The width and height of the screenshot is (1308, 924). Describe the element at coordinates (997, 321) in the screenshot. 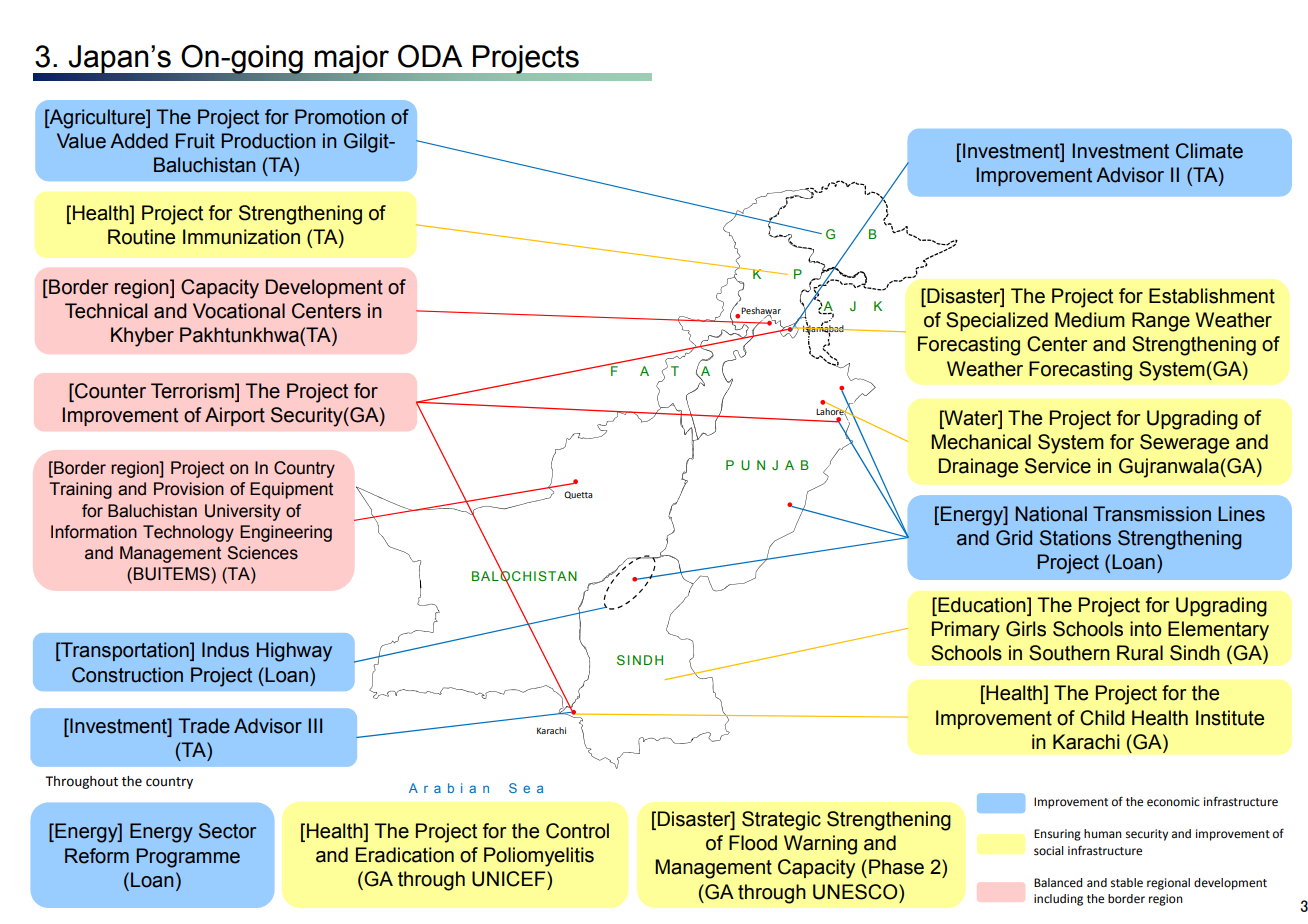

I see `Specialized` at that location.
